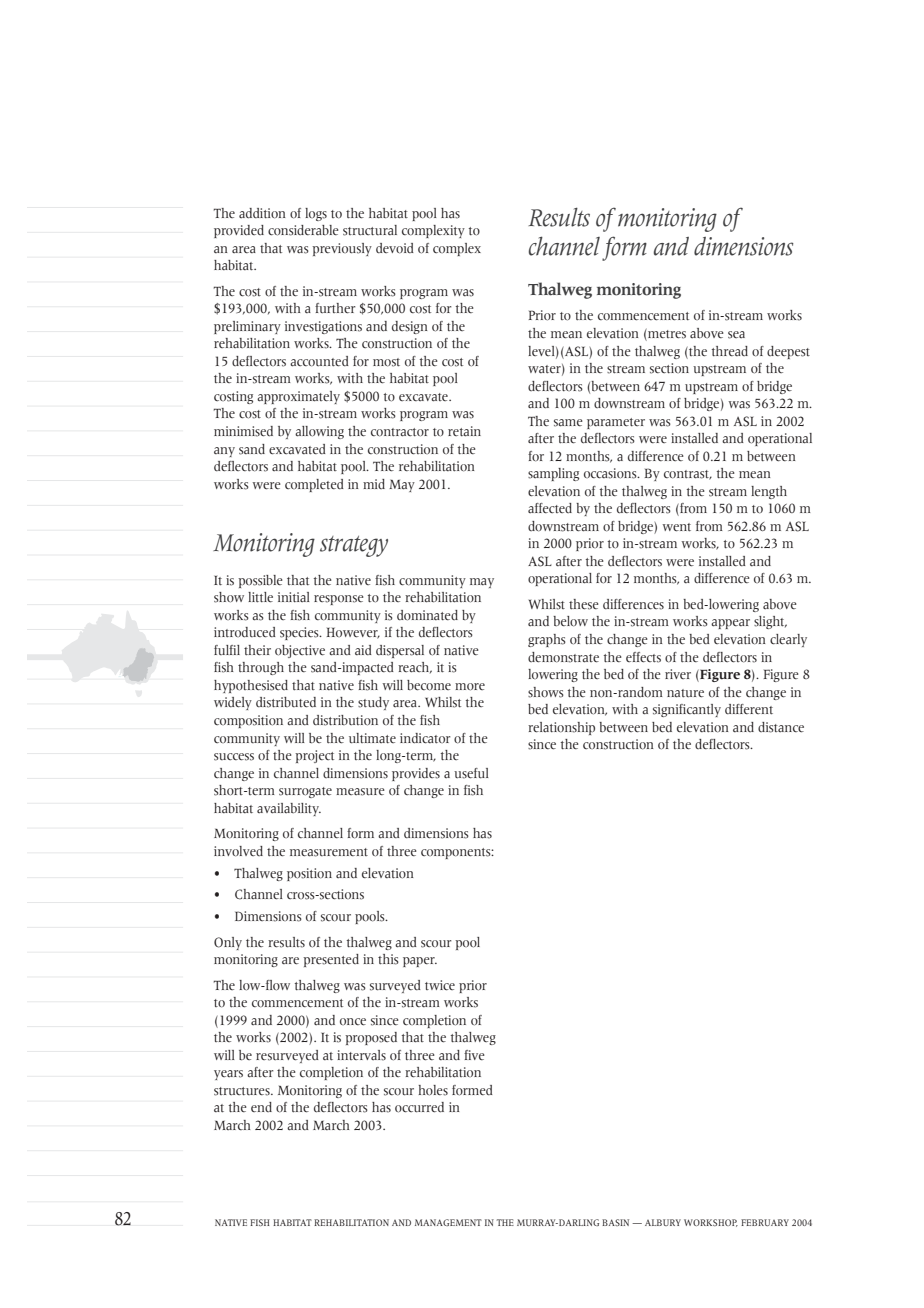 The image size is (924, 1308). Describe the element at coordinates (677, 527) in the screenshot. I see `went` at that location.
